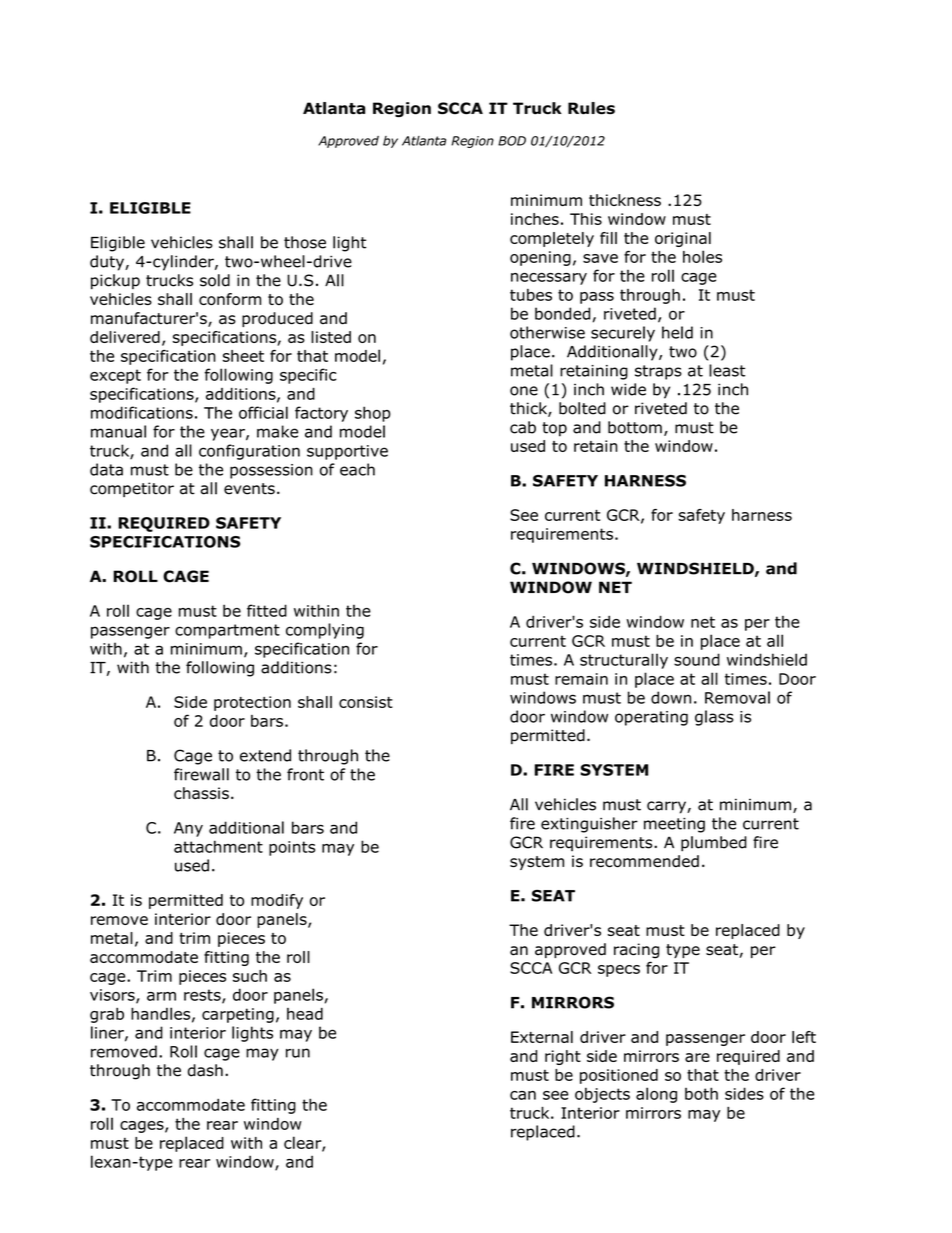 The height and width of the page is (1233, 952). Describe the element at coordinates (589, 825) in the page. I see `extinguisher` at that location.
